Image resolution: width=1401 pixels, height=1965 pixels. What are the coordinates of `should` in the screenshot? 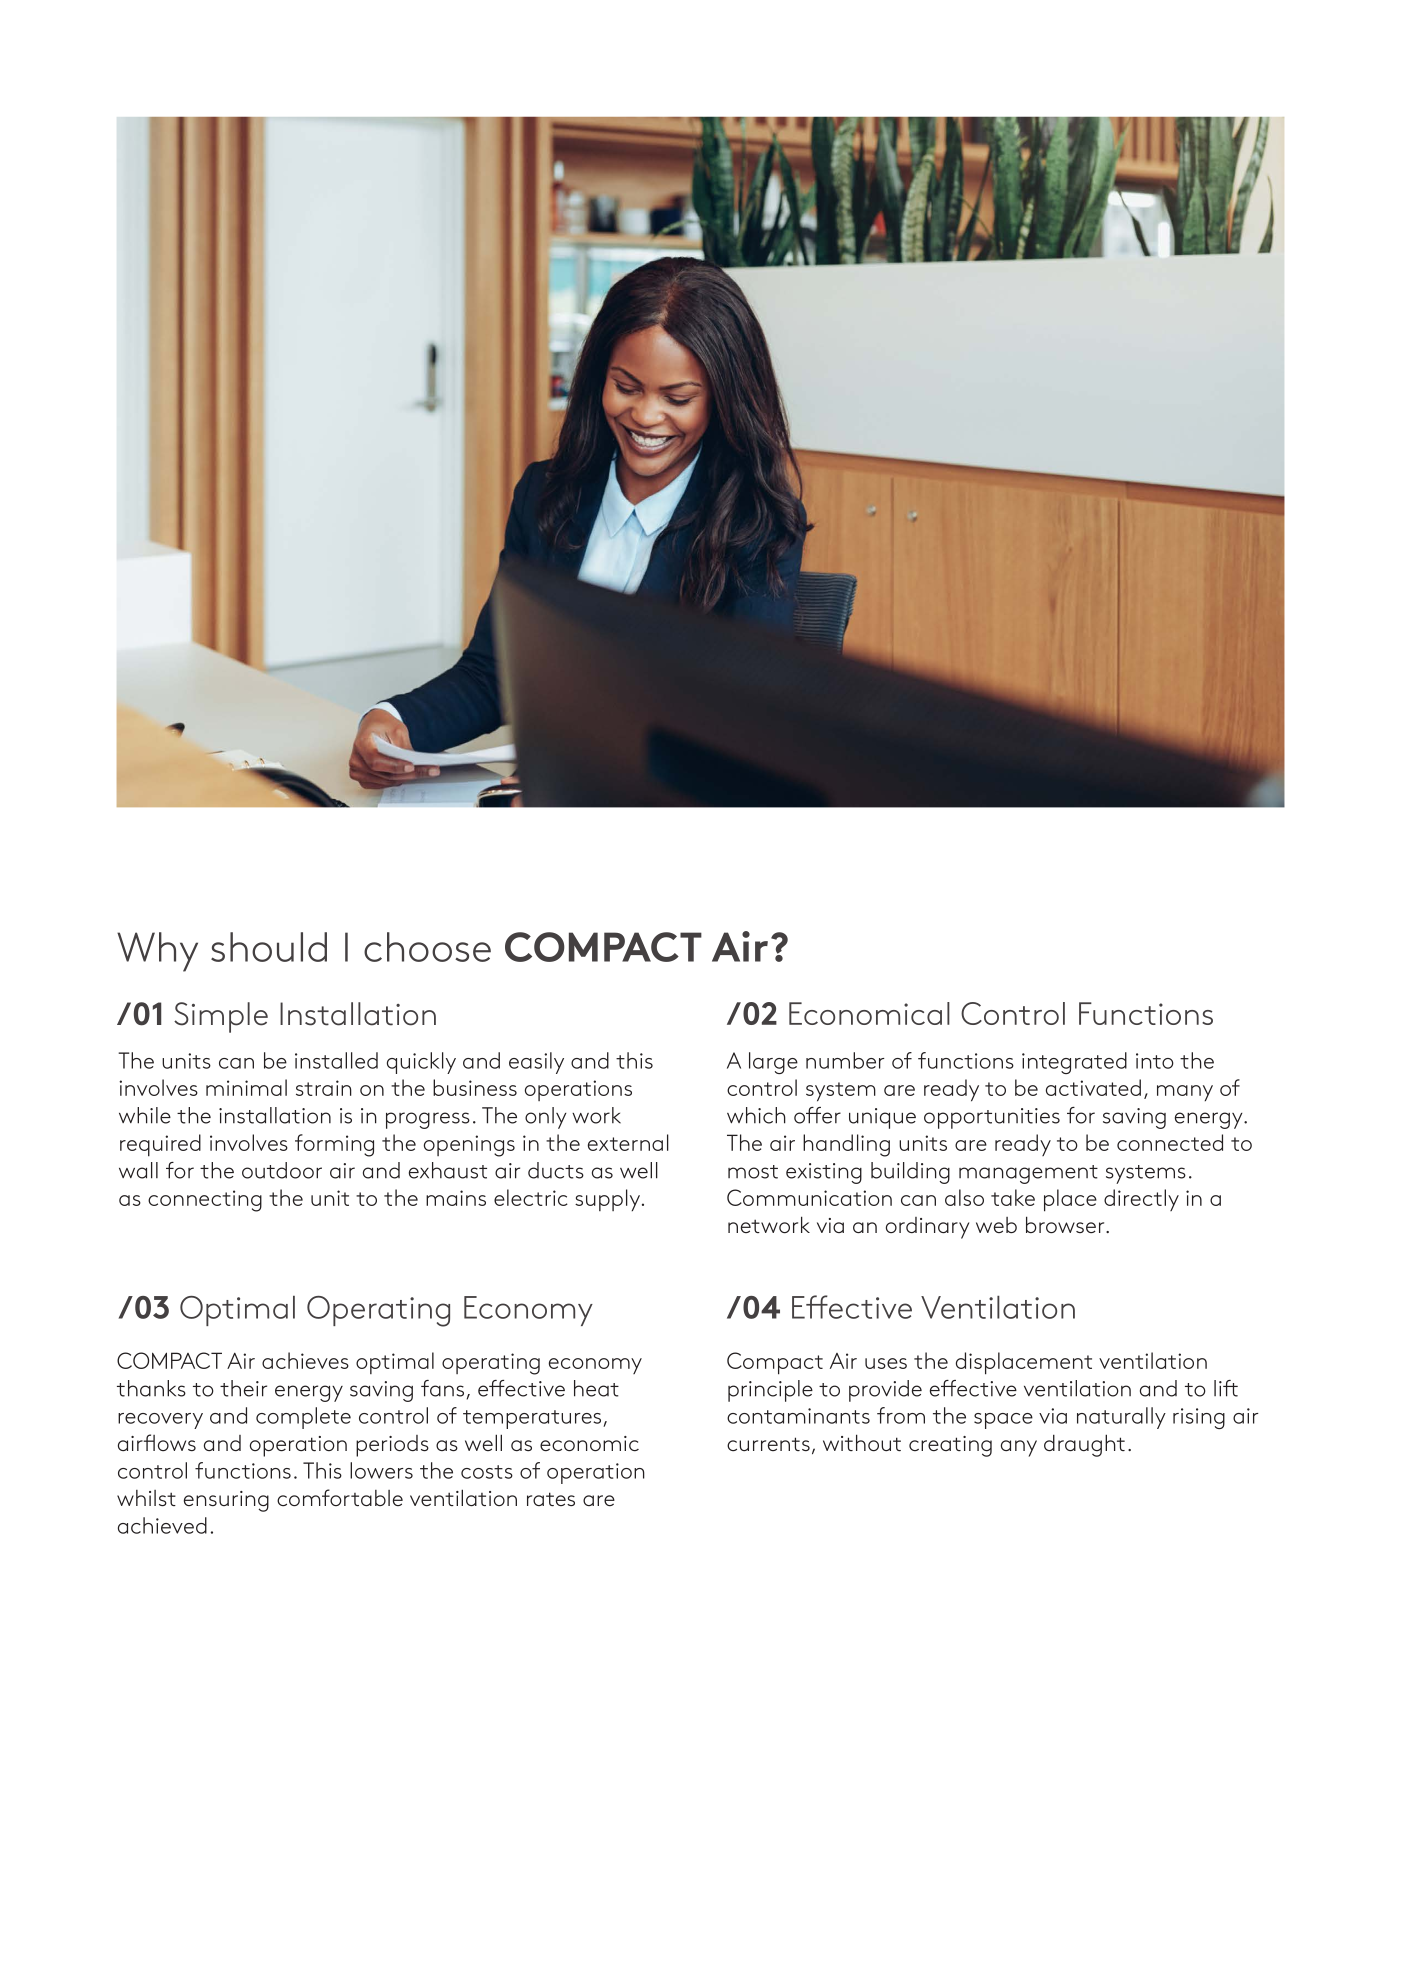 It's located at (269, 947).
